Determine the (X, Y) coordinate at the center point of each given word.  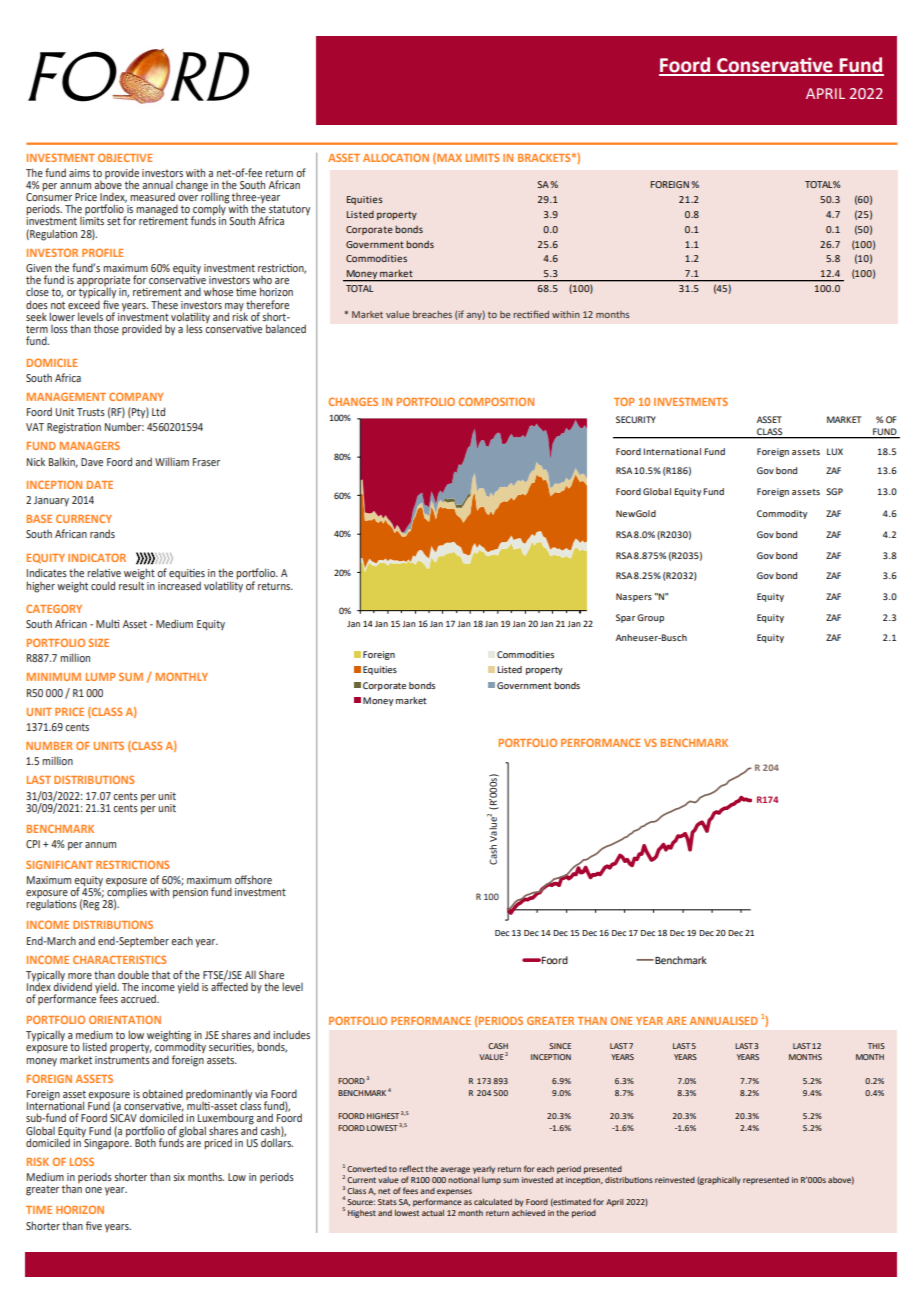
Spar (625, 618)
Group (650, 618)
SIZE (99, 642)
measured (152, 196)
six (179, 1177)
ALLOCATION (396, 157)
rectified (531, 314)
